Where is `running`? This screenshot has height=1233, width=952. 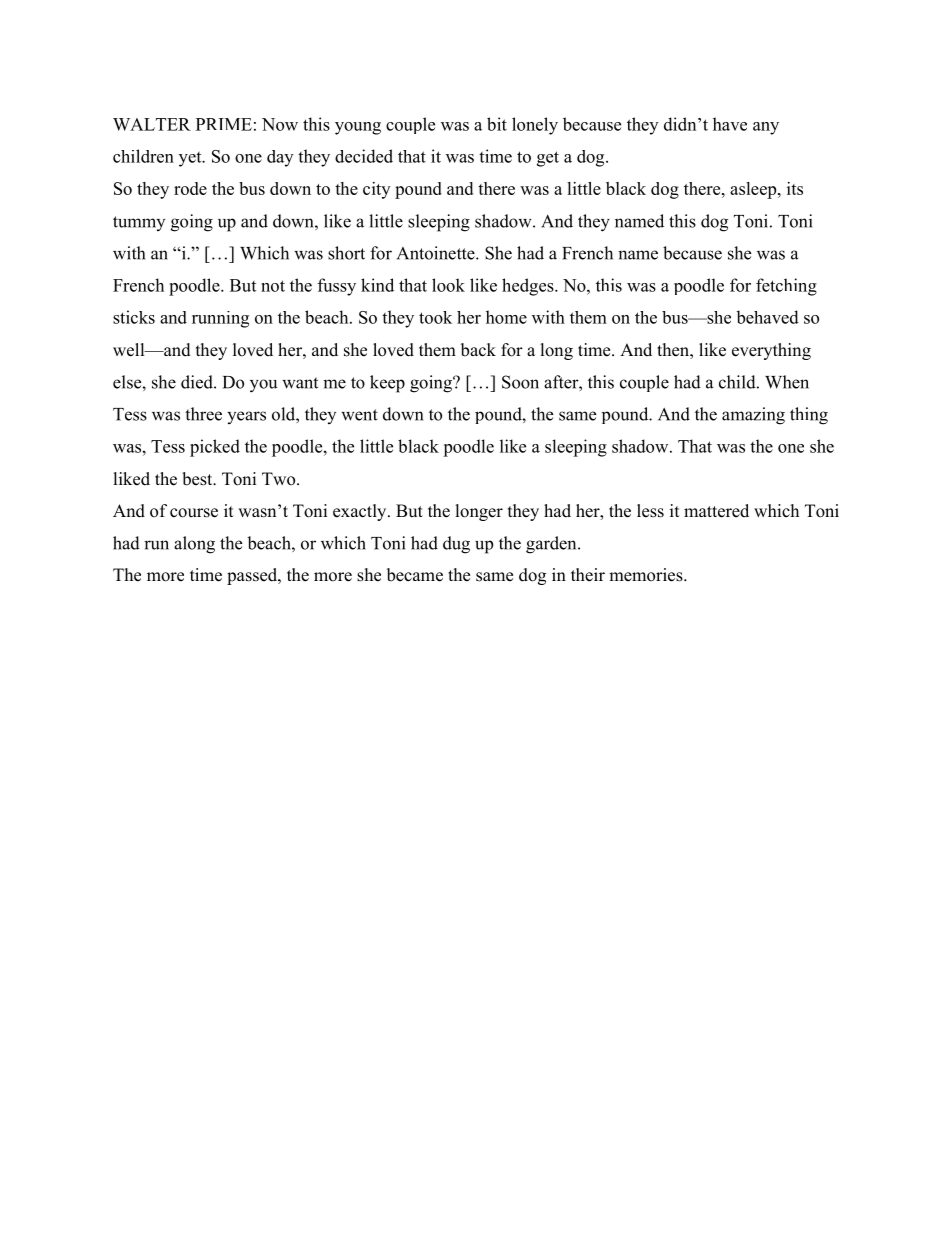 running is located at coordinates (220, 319).
